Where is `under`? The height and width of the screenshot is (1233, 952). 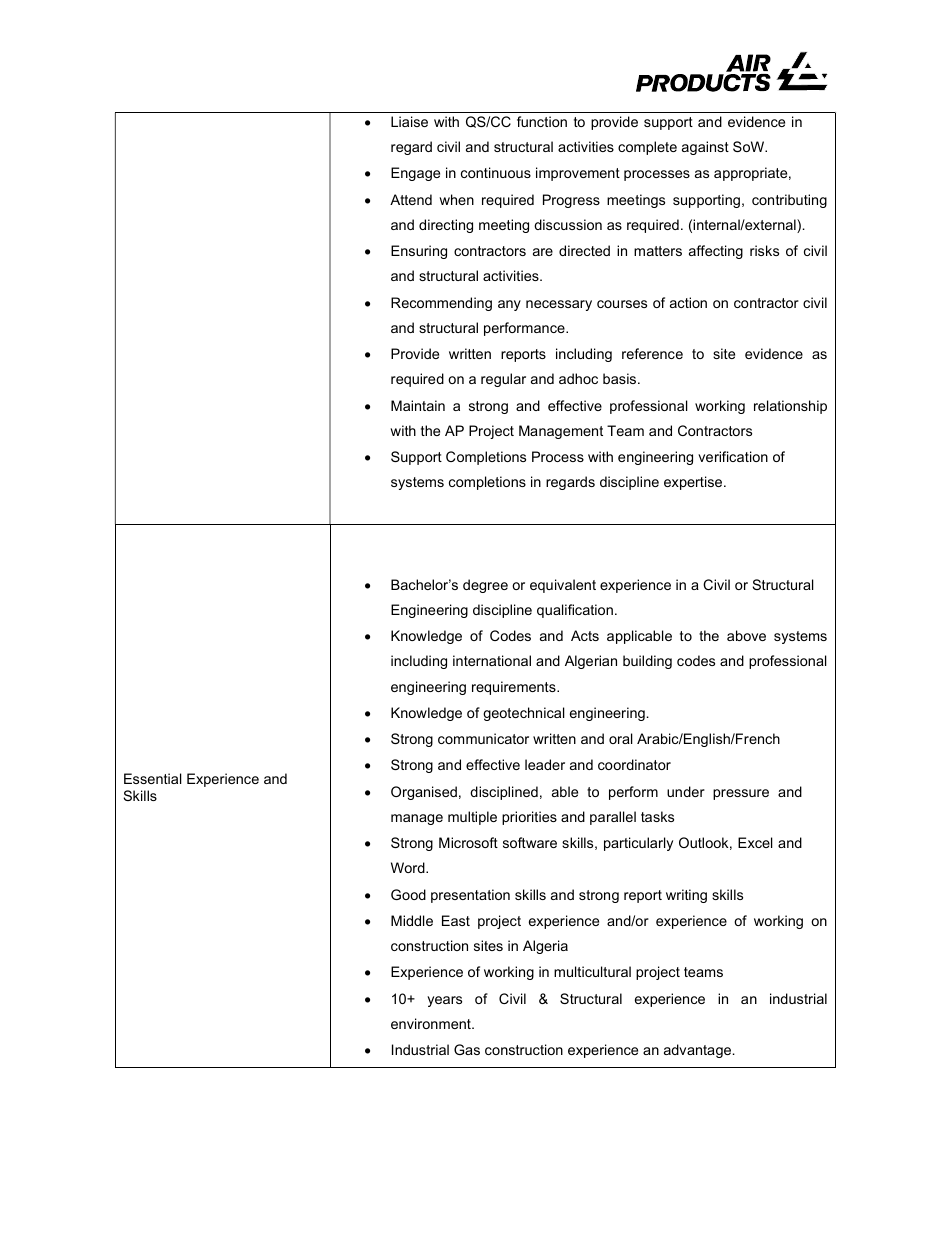
under is located at coordinates (686, 791).
